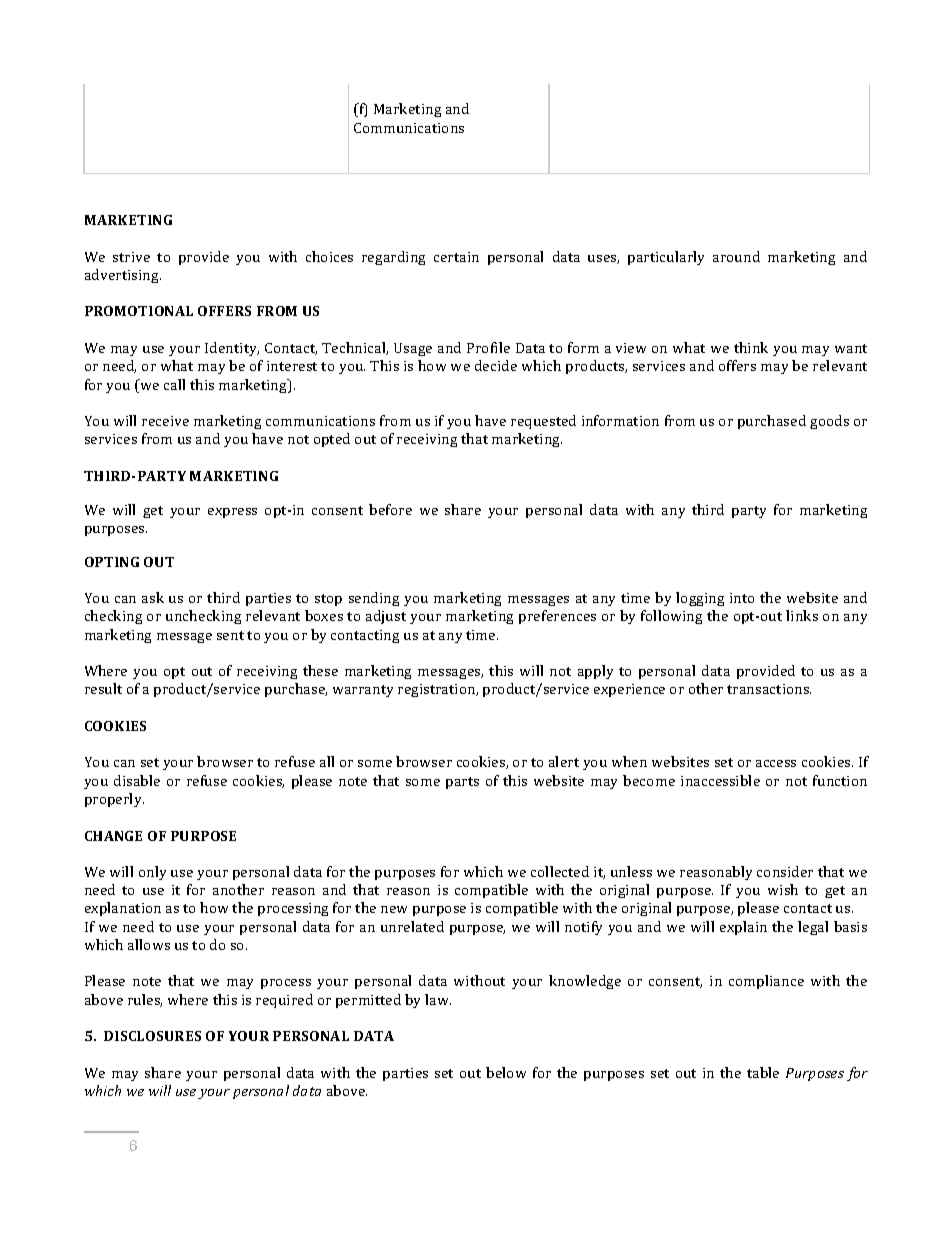 The width and height of the screenshot is (952, 1233). What do you see at coordinates (736, 256) in the screenshot?
I see `around` at bounding box center [736, 256].
